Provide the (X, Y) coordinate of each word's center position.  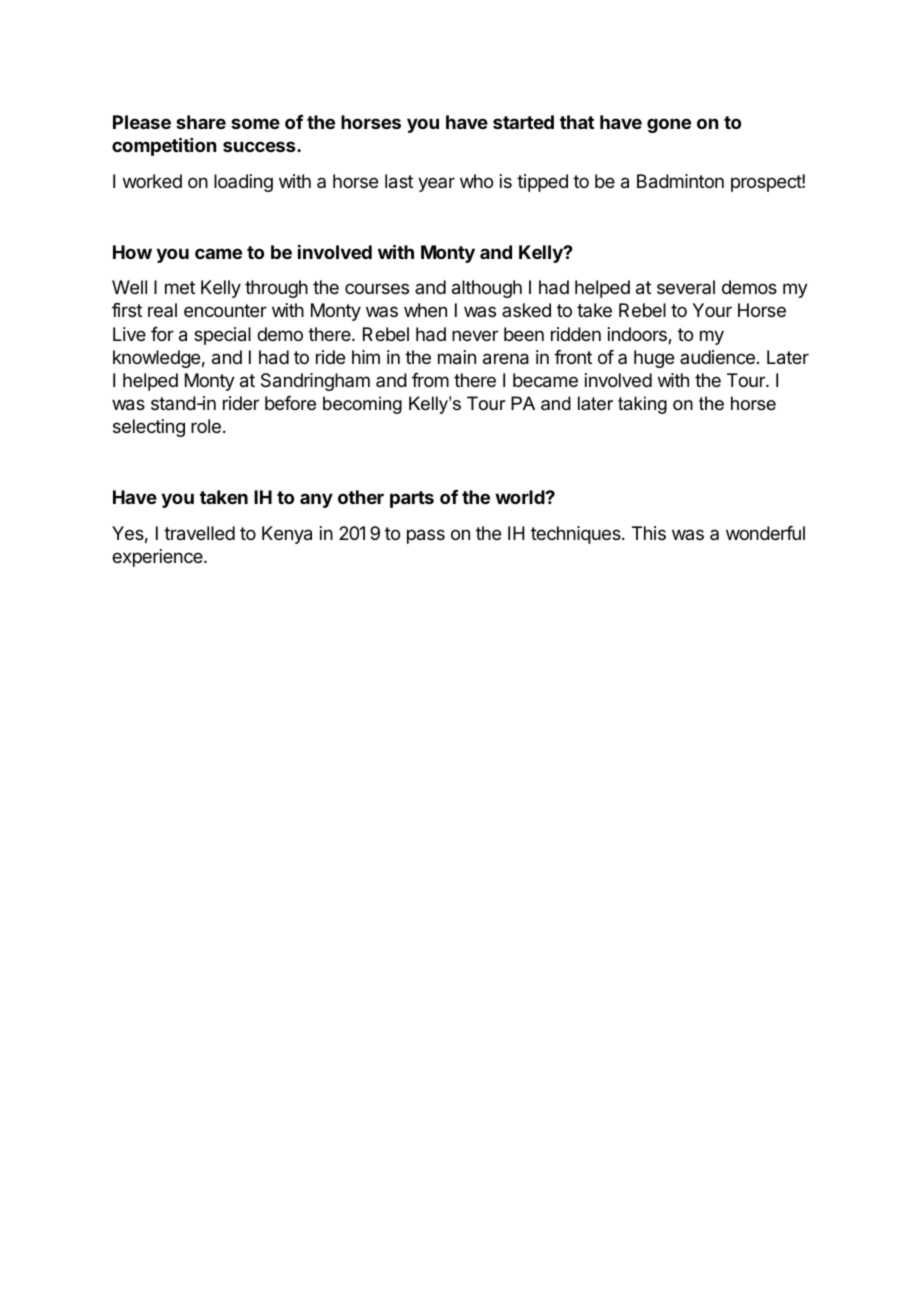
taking (642, 405)
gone (669, 125)
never (475, 335)
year (436, 184)
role (206, 426)
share (201, 122)
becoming (362, 405)
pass (426, 536)
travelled (199, 533)
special (222, 336)
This (649, 533)
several (686, 287)
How (132, 252)
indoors (638, 335)
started (523, 122)
